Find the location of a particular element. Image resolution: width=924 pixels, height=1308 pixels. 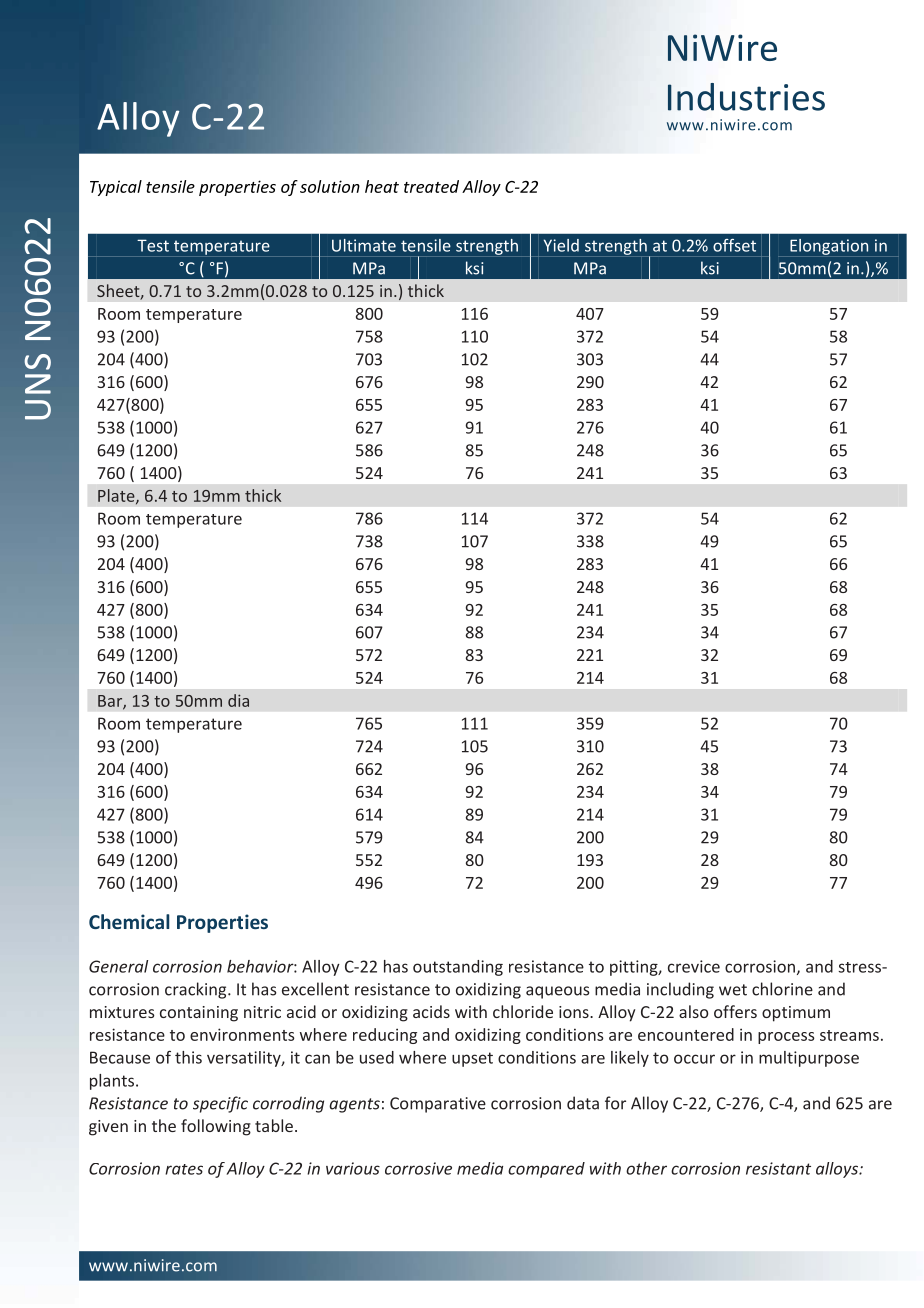

resistant is located at coordinates (778, 1168).
